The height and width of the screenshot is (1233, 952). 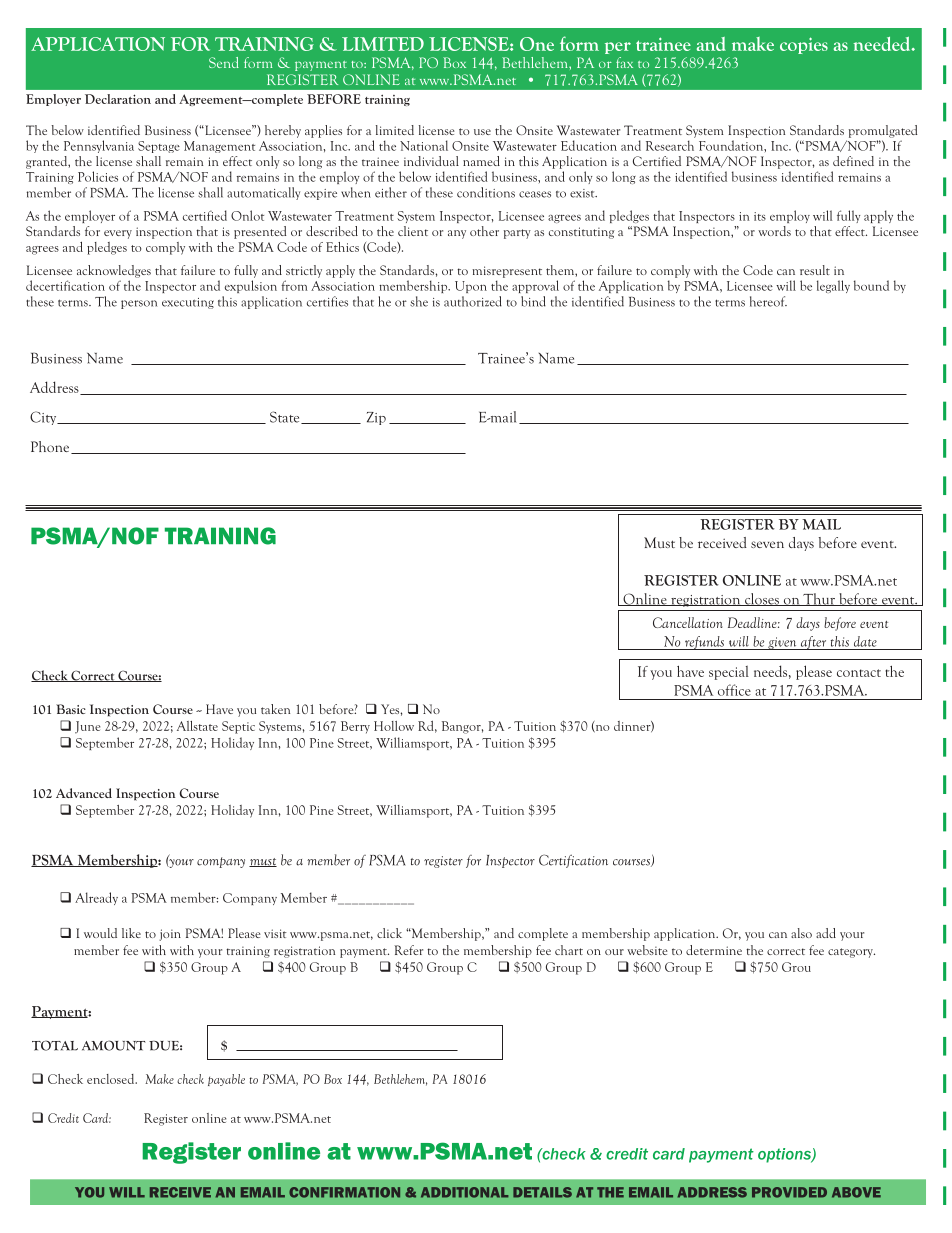 What do you see at coordinates (767, 544) in the screenshot?
I see `seven` at bounding box center [767, 544].
